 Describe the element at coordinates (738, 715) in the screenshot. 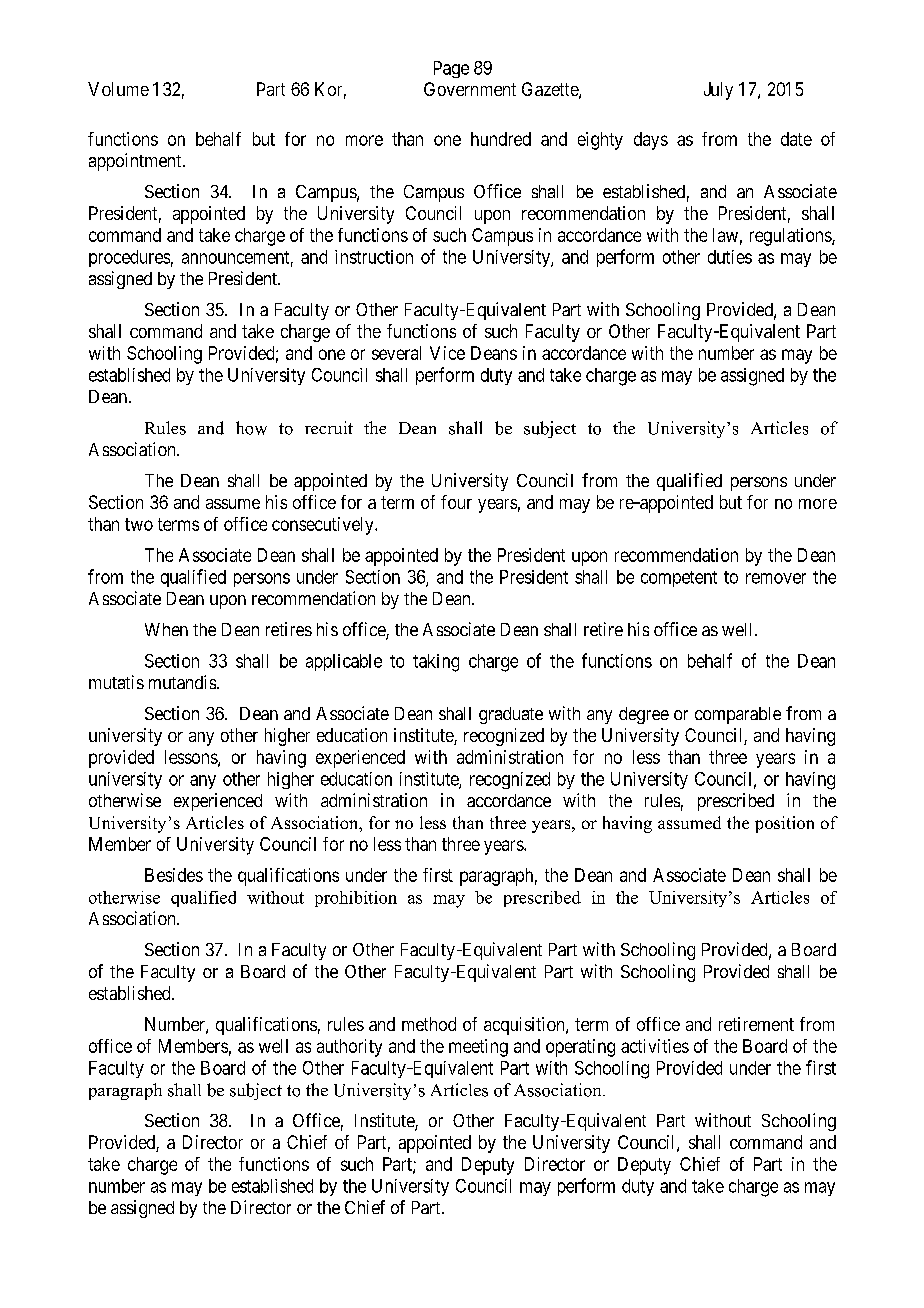

I see `comparable` at that location.
